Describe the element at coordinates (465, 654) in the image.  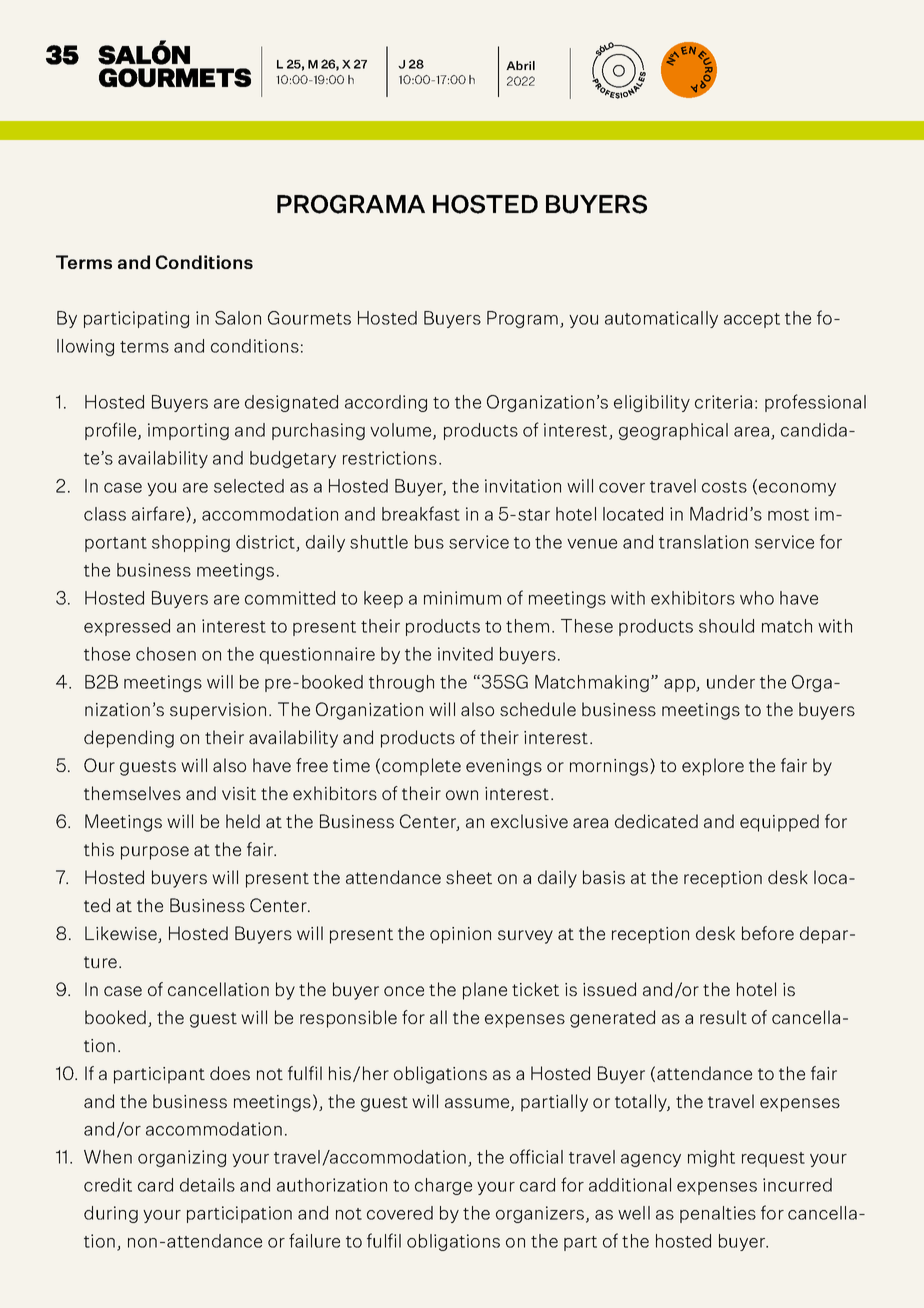
I see `invited` at that location.
